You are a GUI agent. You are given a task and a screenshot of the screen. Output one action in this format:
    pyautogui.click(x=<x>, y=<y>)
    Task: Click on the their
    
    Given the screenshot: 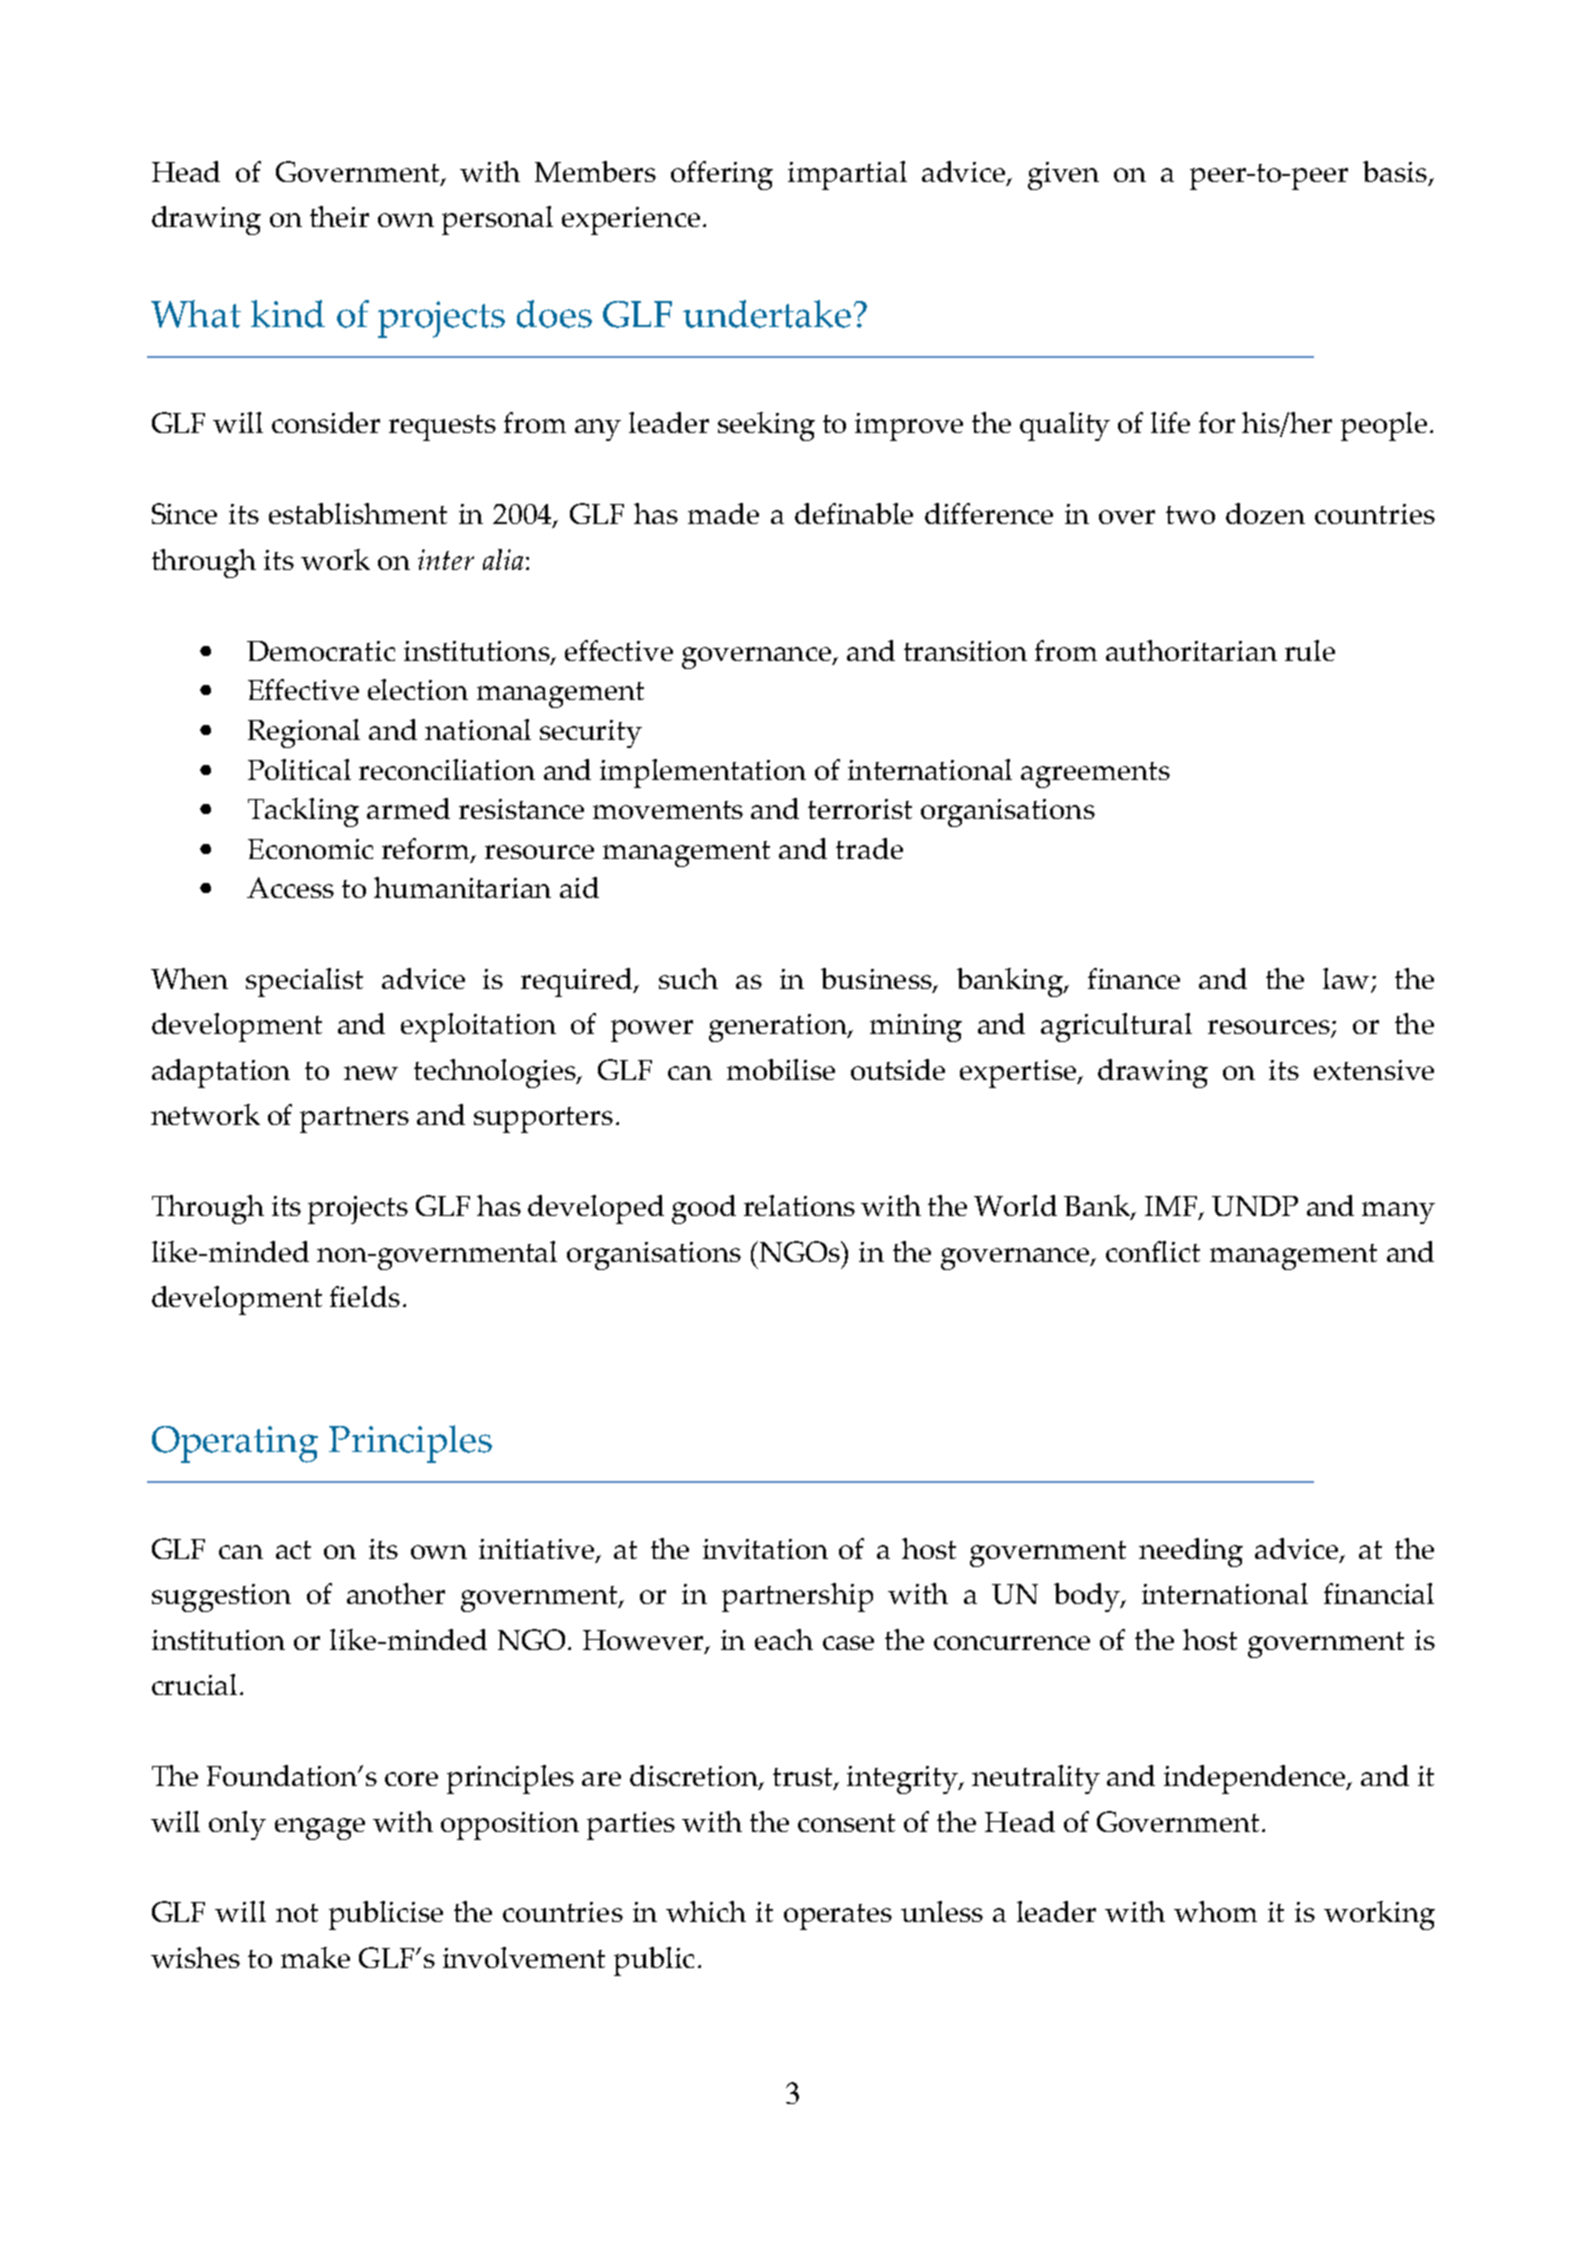 What is the action you would take?
    pyautogui.click(x=339, y=216)
